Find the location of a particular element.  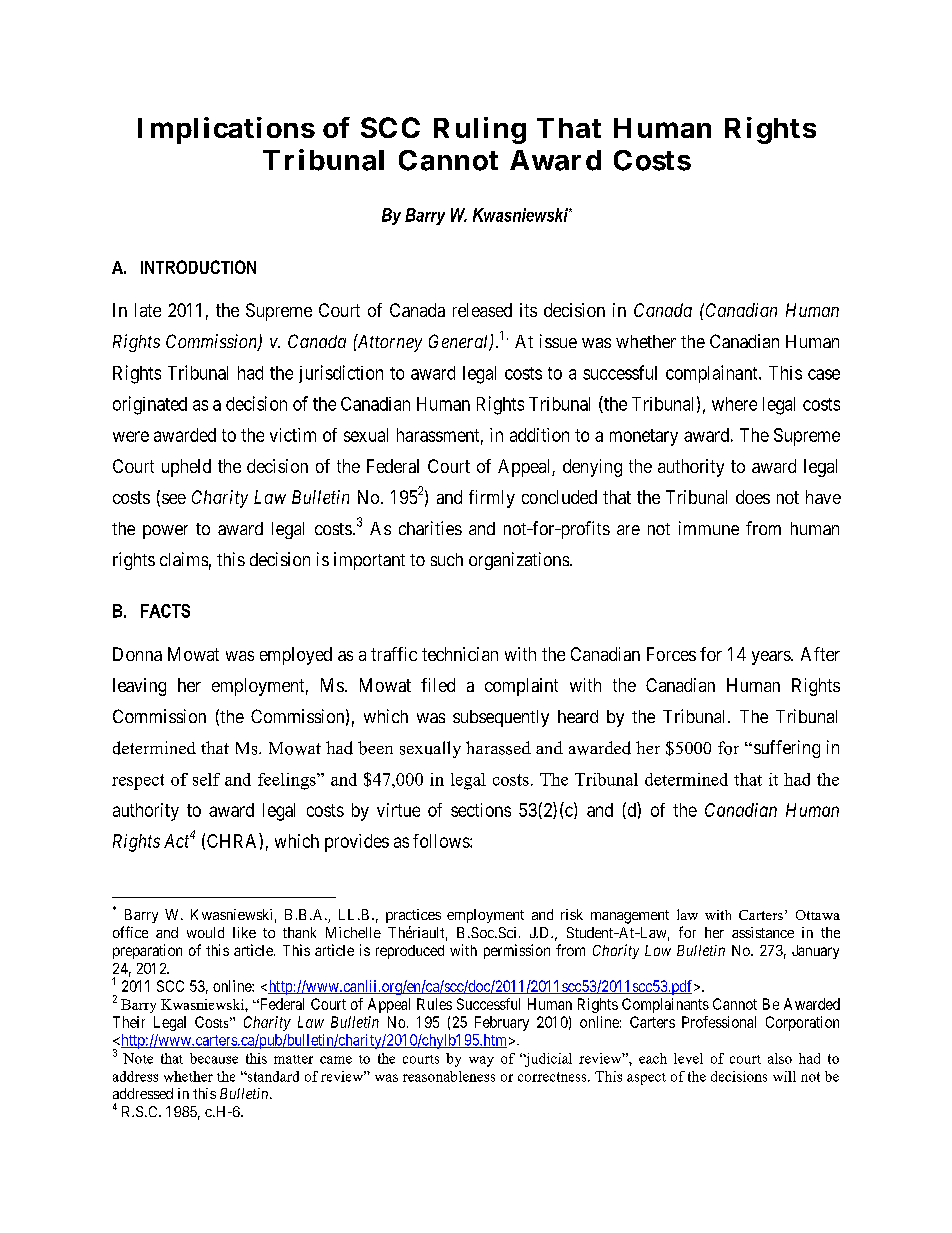

such is located at coordinates (447, 559).
